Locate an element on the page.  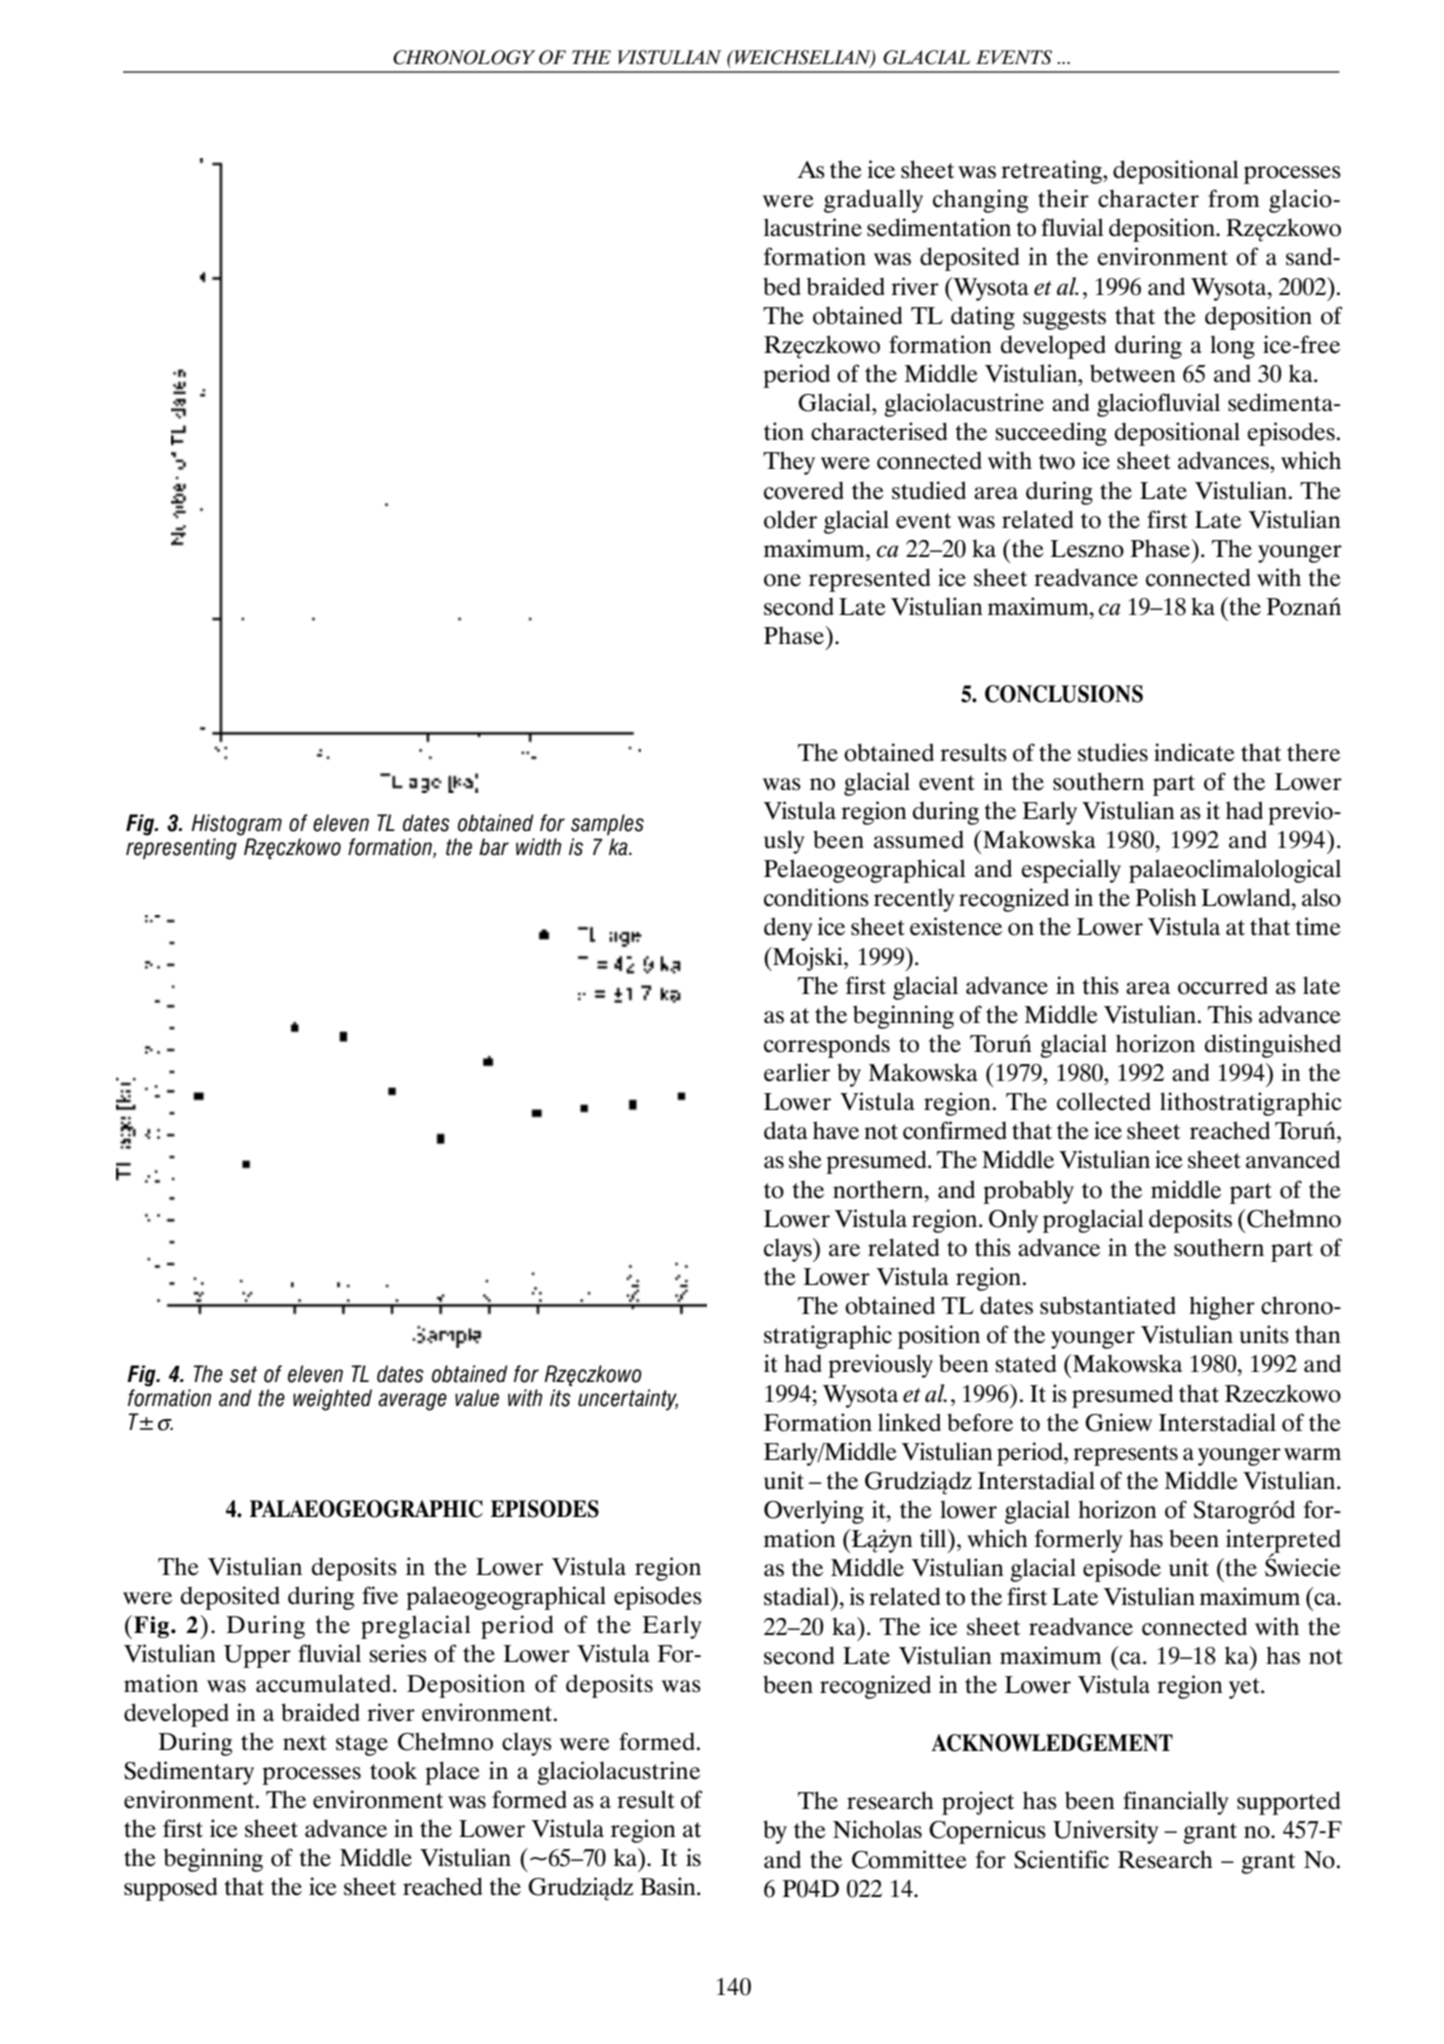
gradually is located at coordinates (873, 201).
